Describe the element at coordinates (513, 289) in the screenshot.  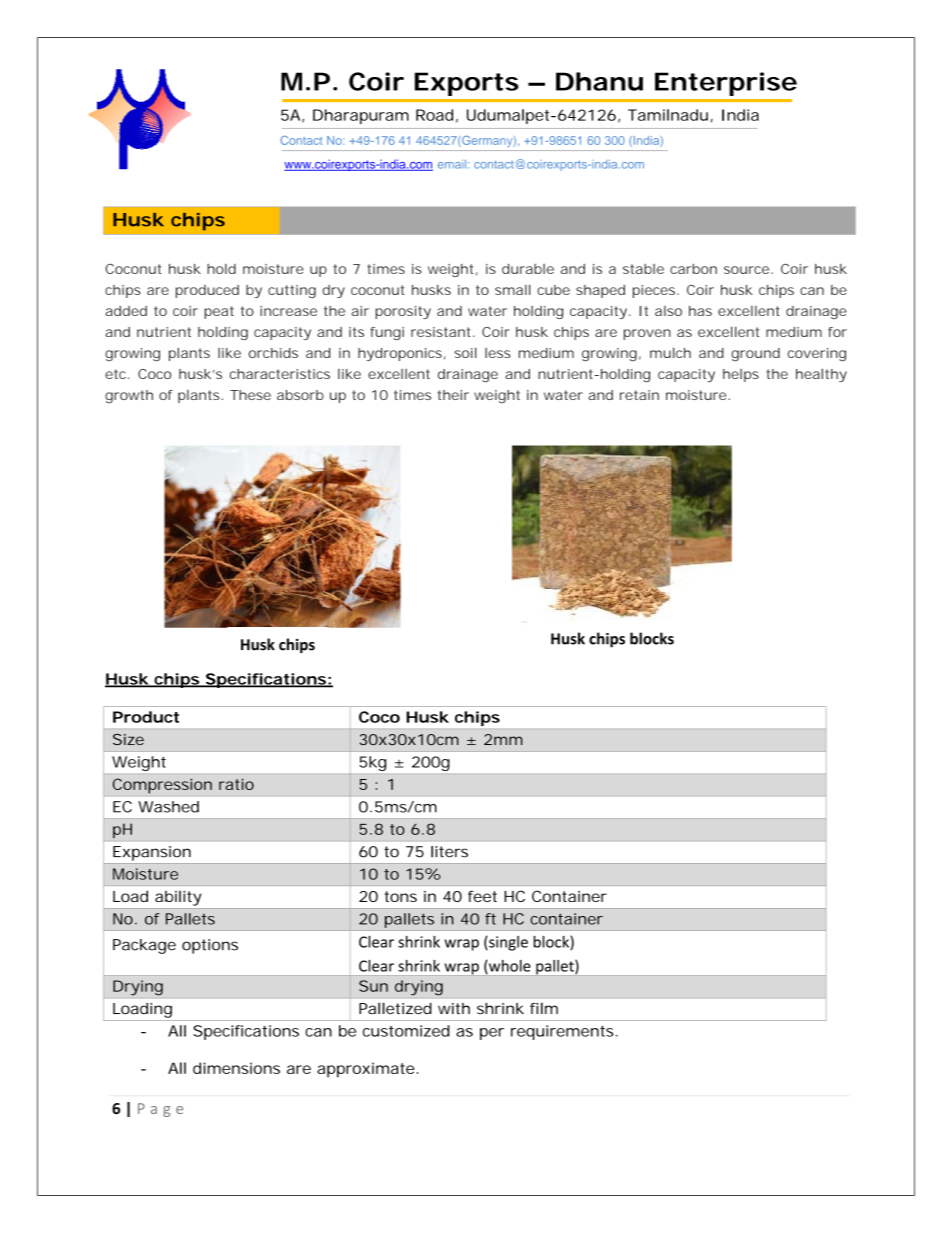
I see `small` at that location.
